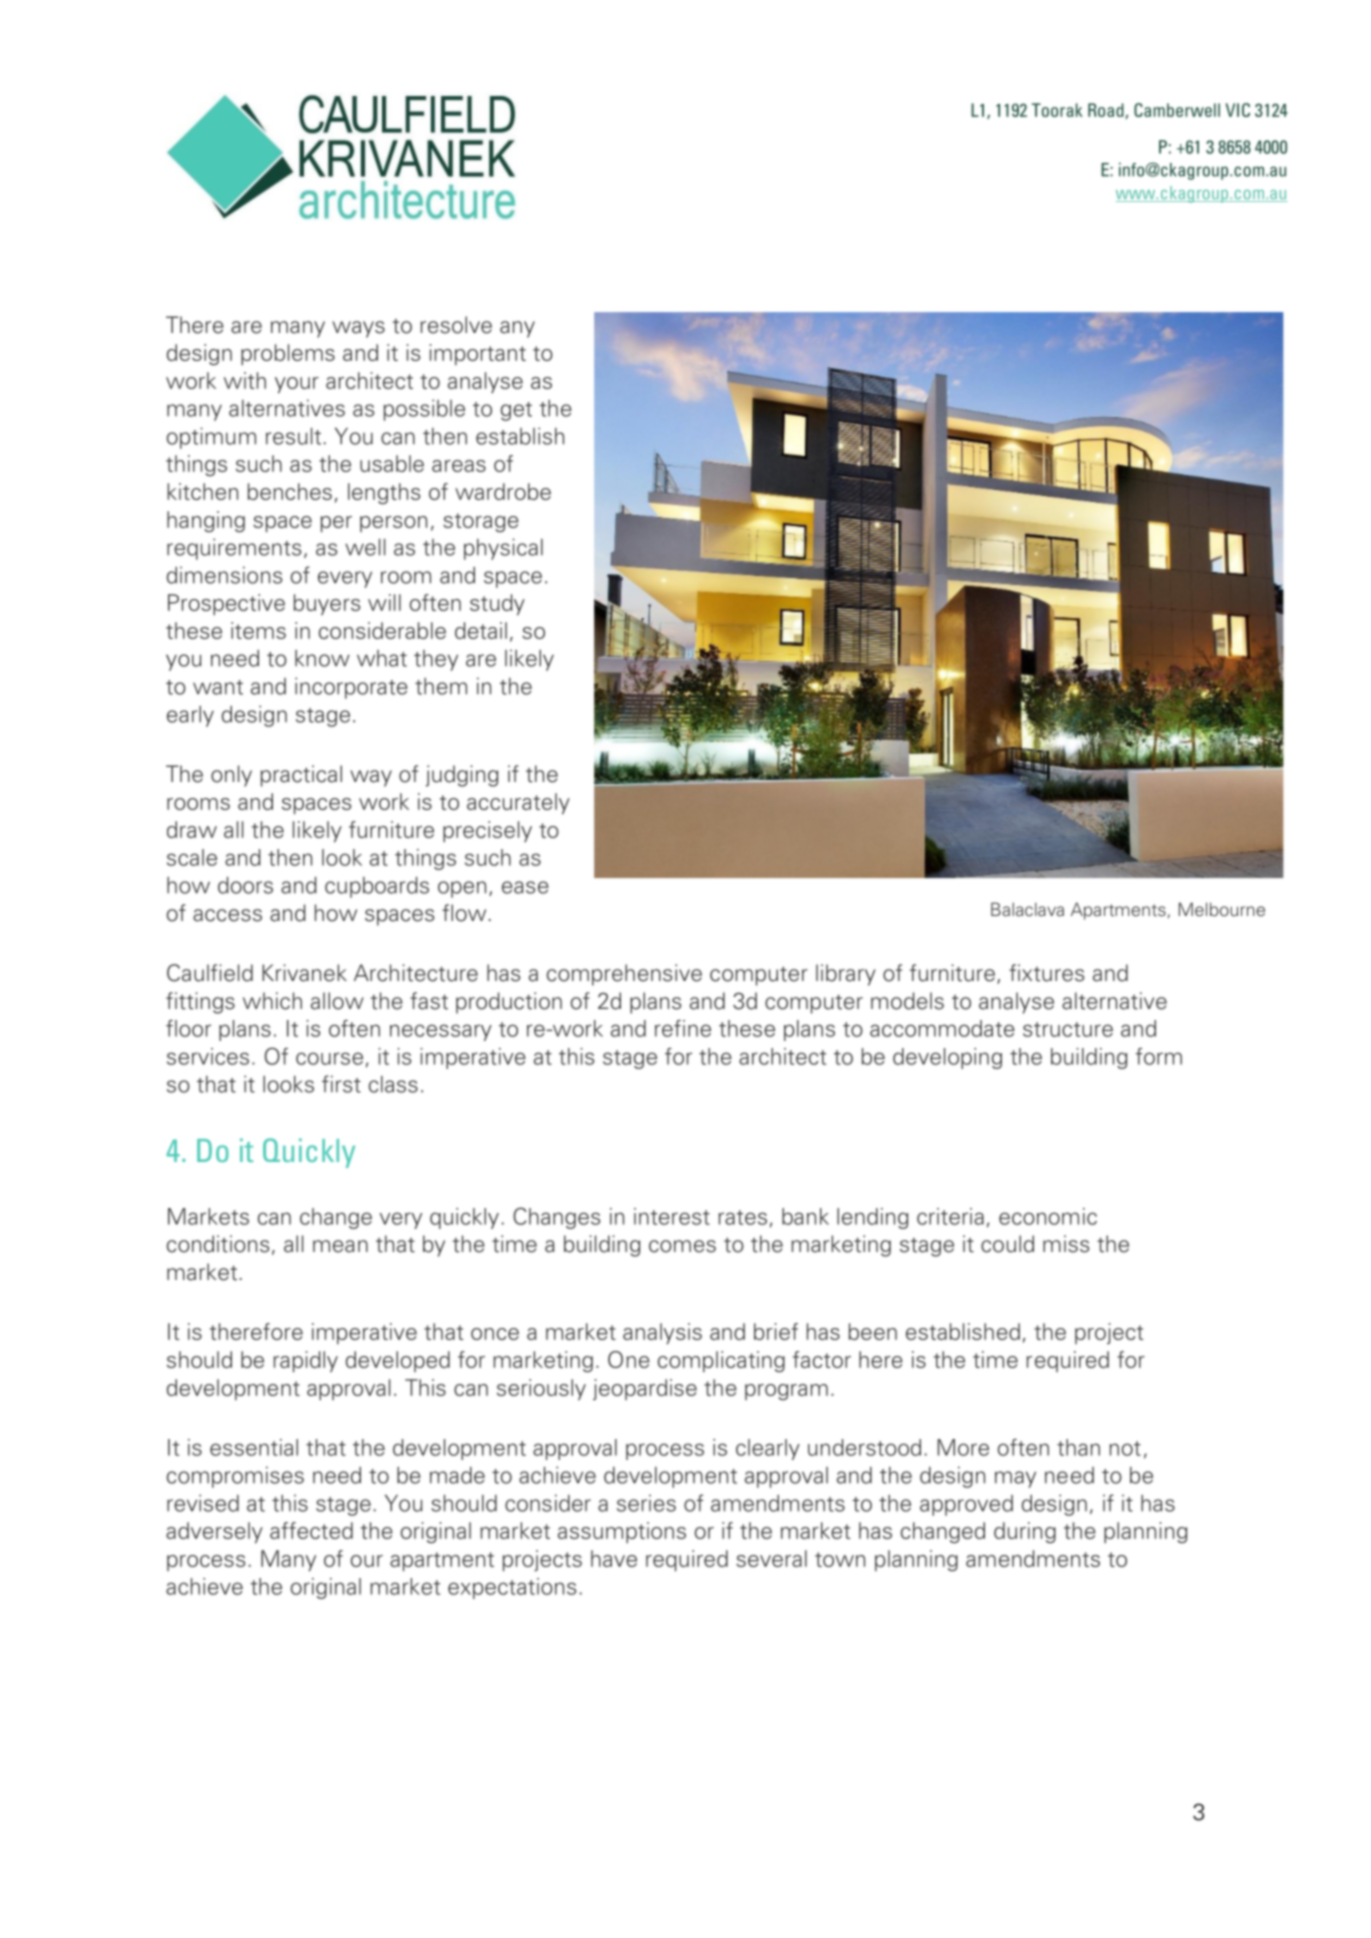  What do you see at coordinates (290, 491) in the image?
I see `benches` at bounding box center [290, 491].
